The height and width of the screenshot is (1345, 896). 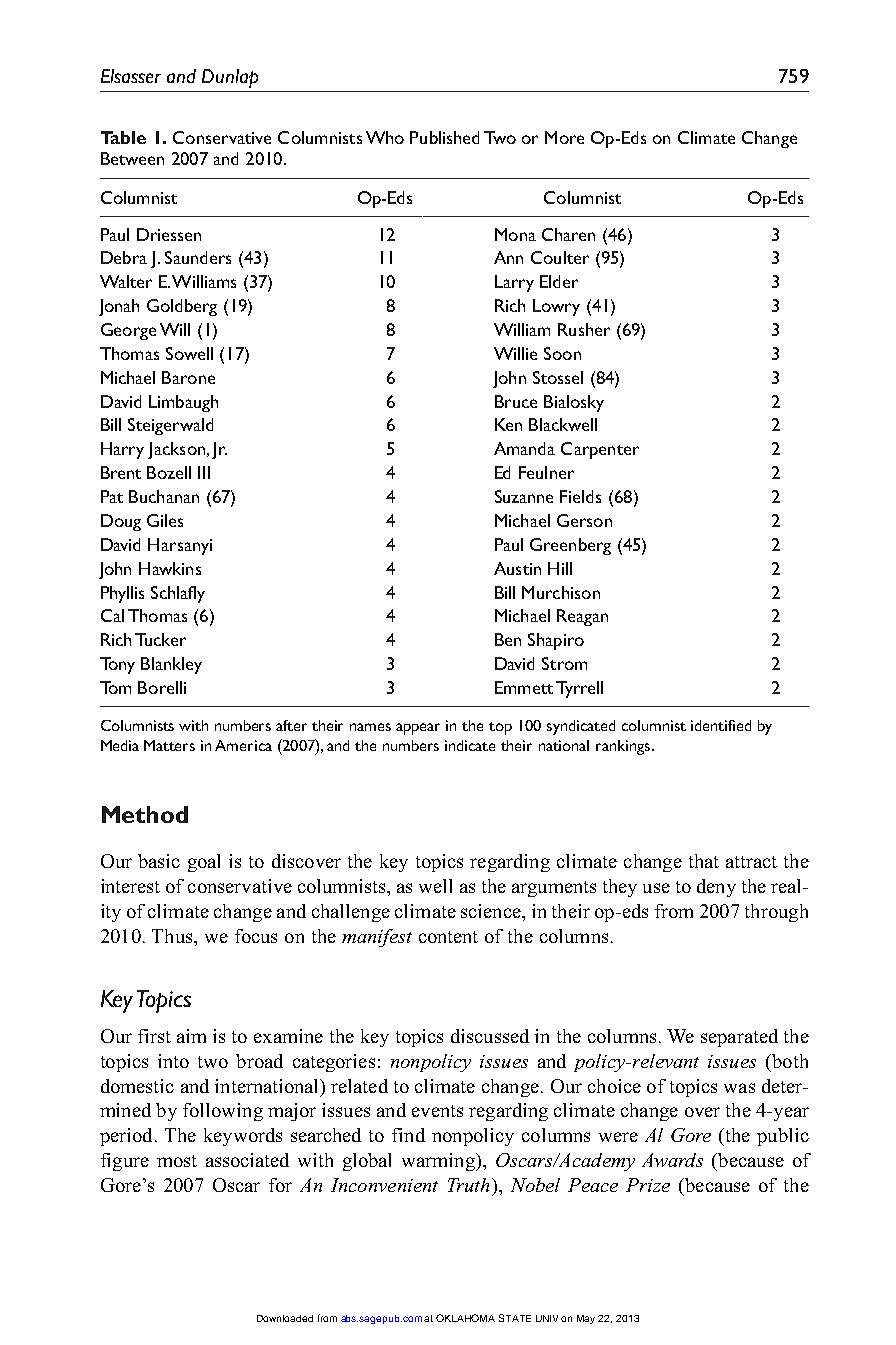 I want to click on deny, so click(x=716, y=888).
